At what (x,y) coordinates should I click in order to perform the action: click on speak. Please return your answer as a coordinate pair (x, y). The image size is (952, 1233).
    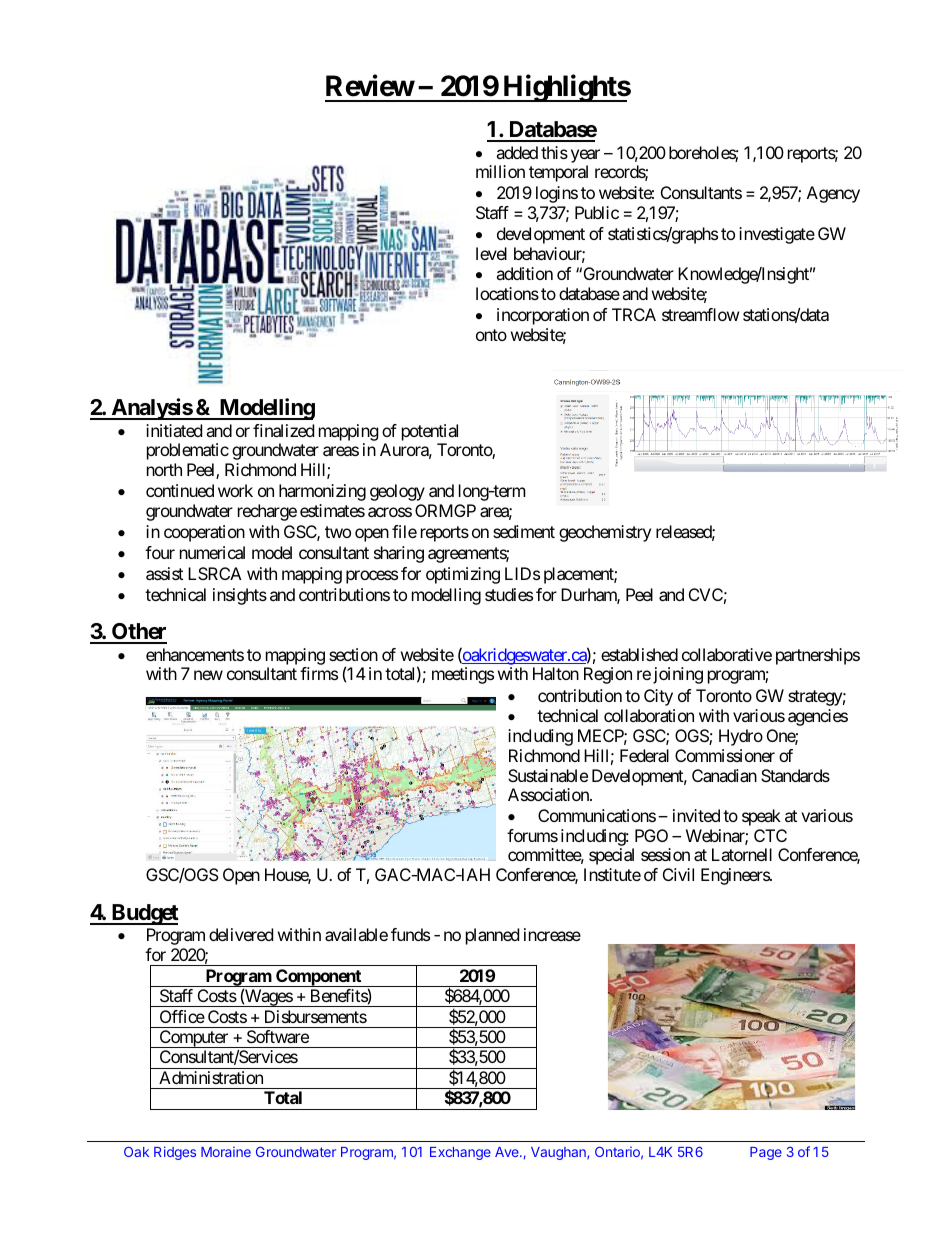
    Looking at the image, I should click on (761, 817).
